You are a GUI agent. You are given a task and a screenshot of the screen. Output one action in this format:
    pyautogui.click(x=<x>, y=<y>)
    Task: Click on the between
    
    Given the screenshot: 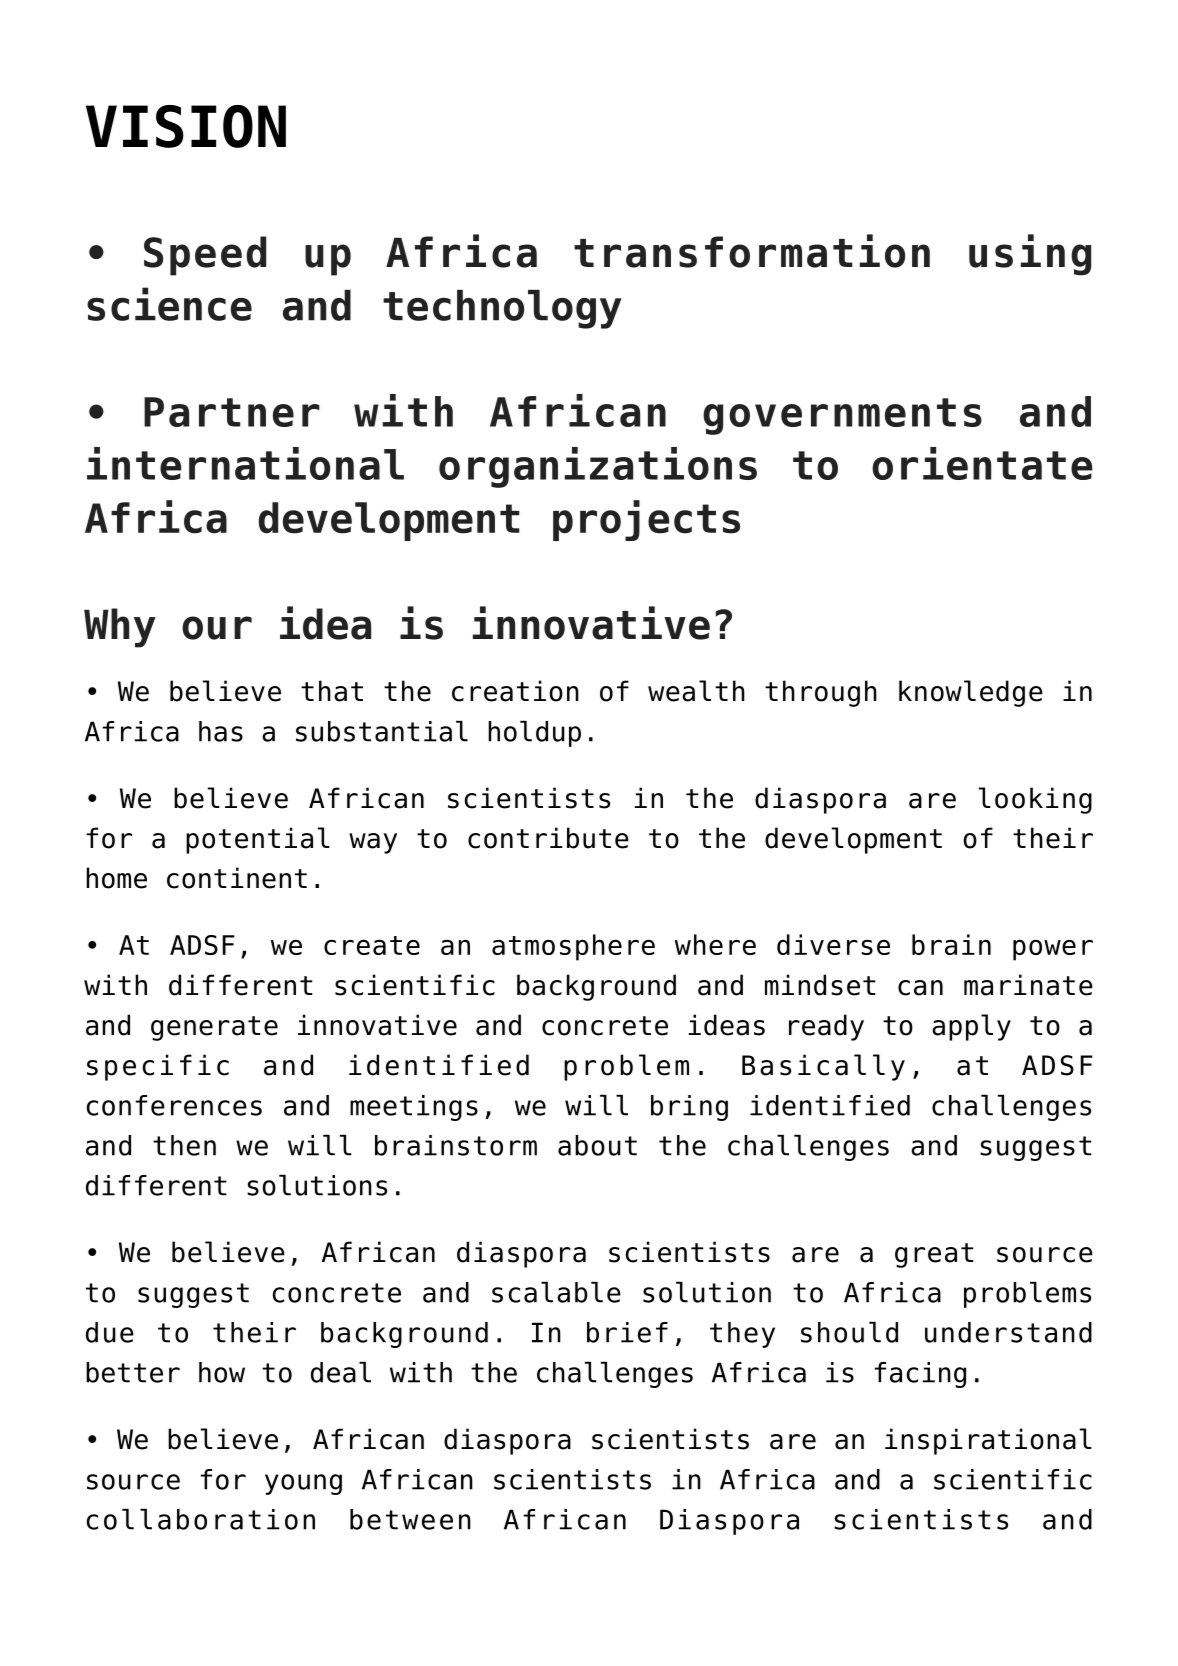 What is the action you would take?
    pyautogui.click(x=410, y=1519)
